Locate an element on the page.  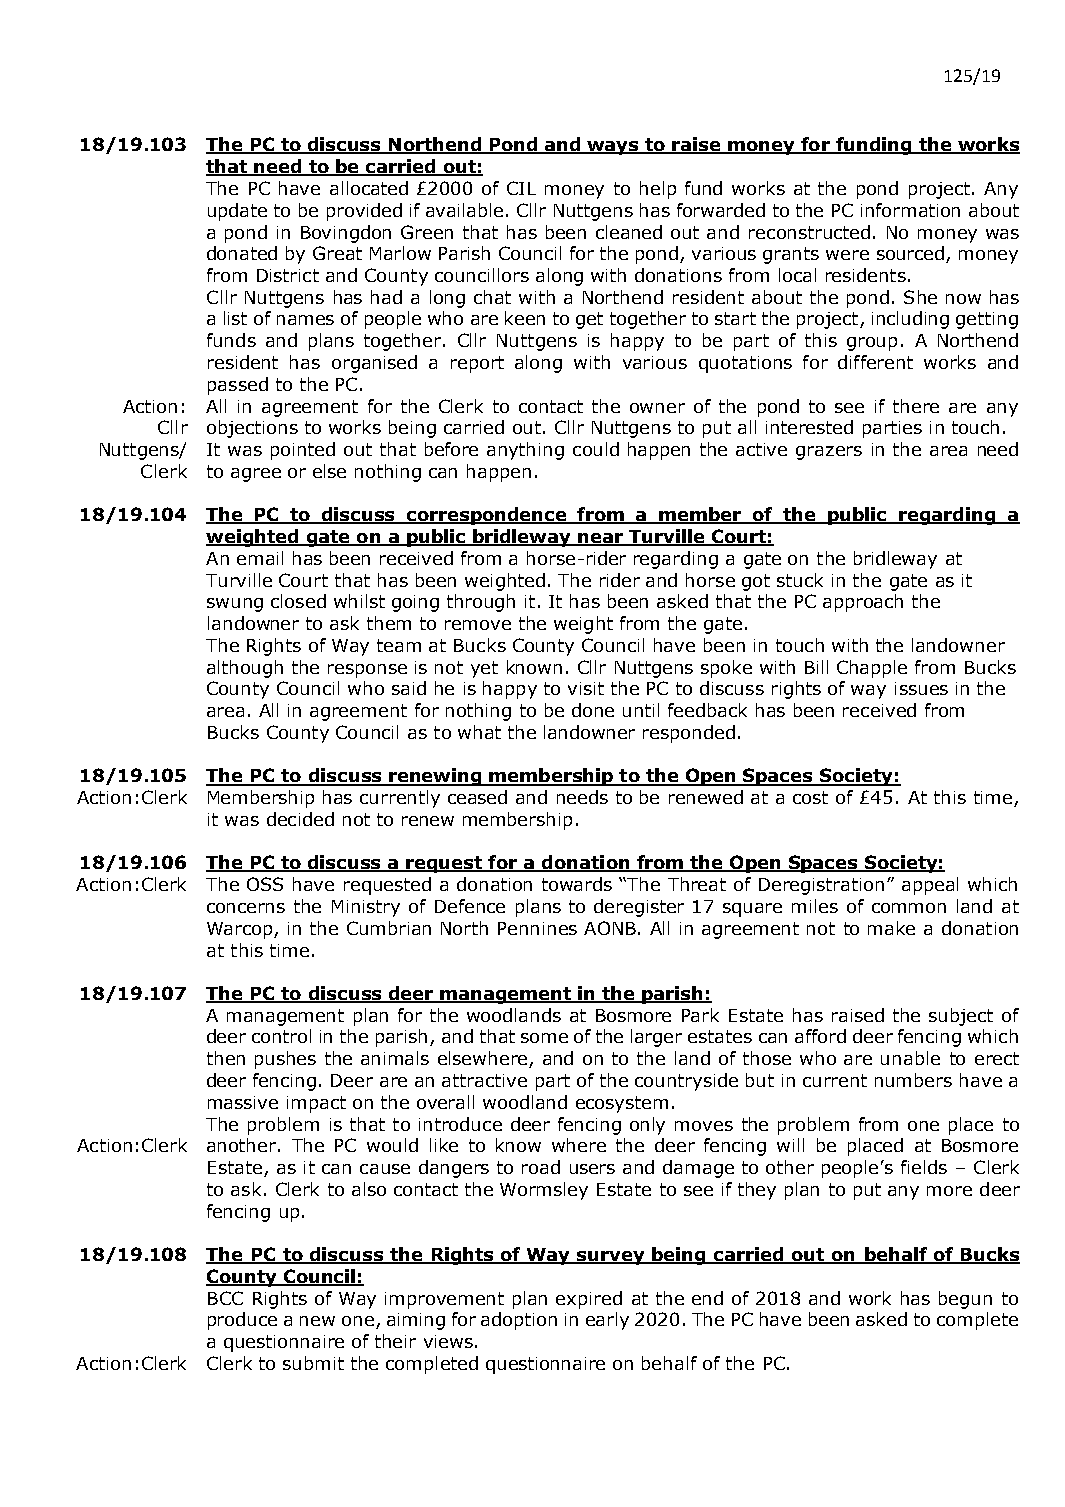
begun is located at coordinates (965, 1300).
